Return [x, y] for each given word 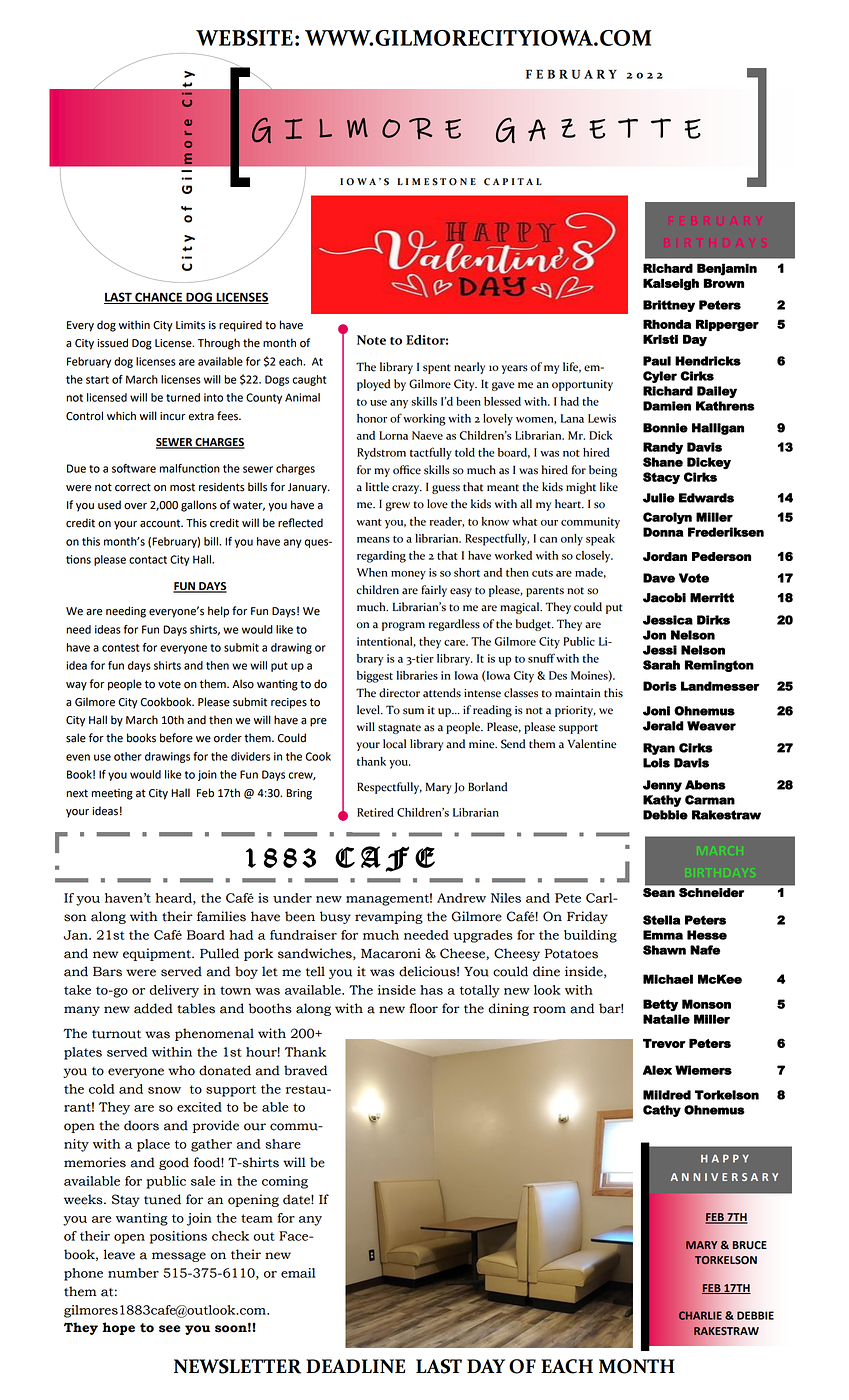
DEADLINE [355, 1366]
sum [413, 711]
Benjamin [727, 269]
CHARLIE [700, 1315]
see [169, 1329]
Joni [656, 711]
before [176, 738]
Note [371, 340]
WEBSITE [244, 38]
